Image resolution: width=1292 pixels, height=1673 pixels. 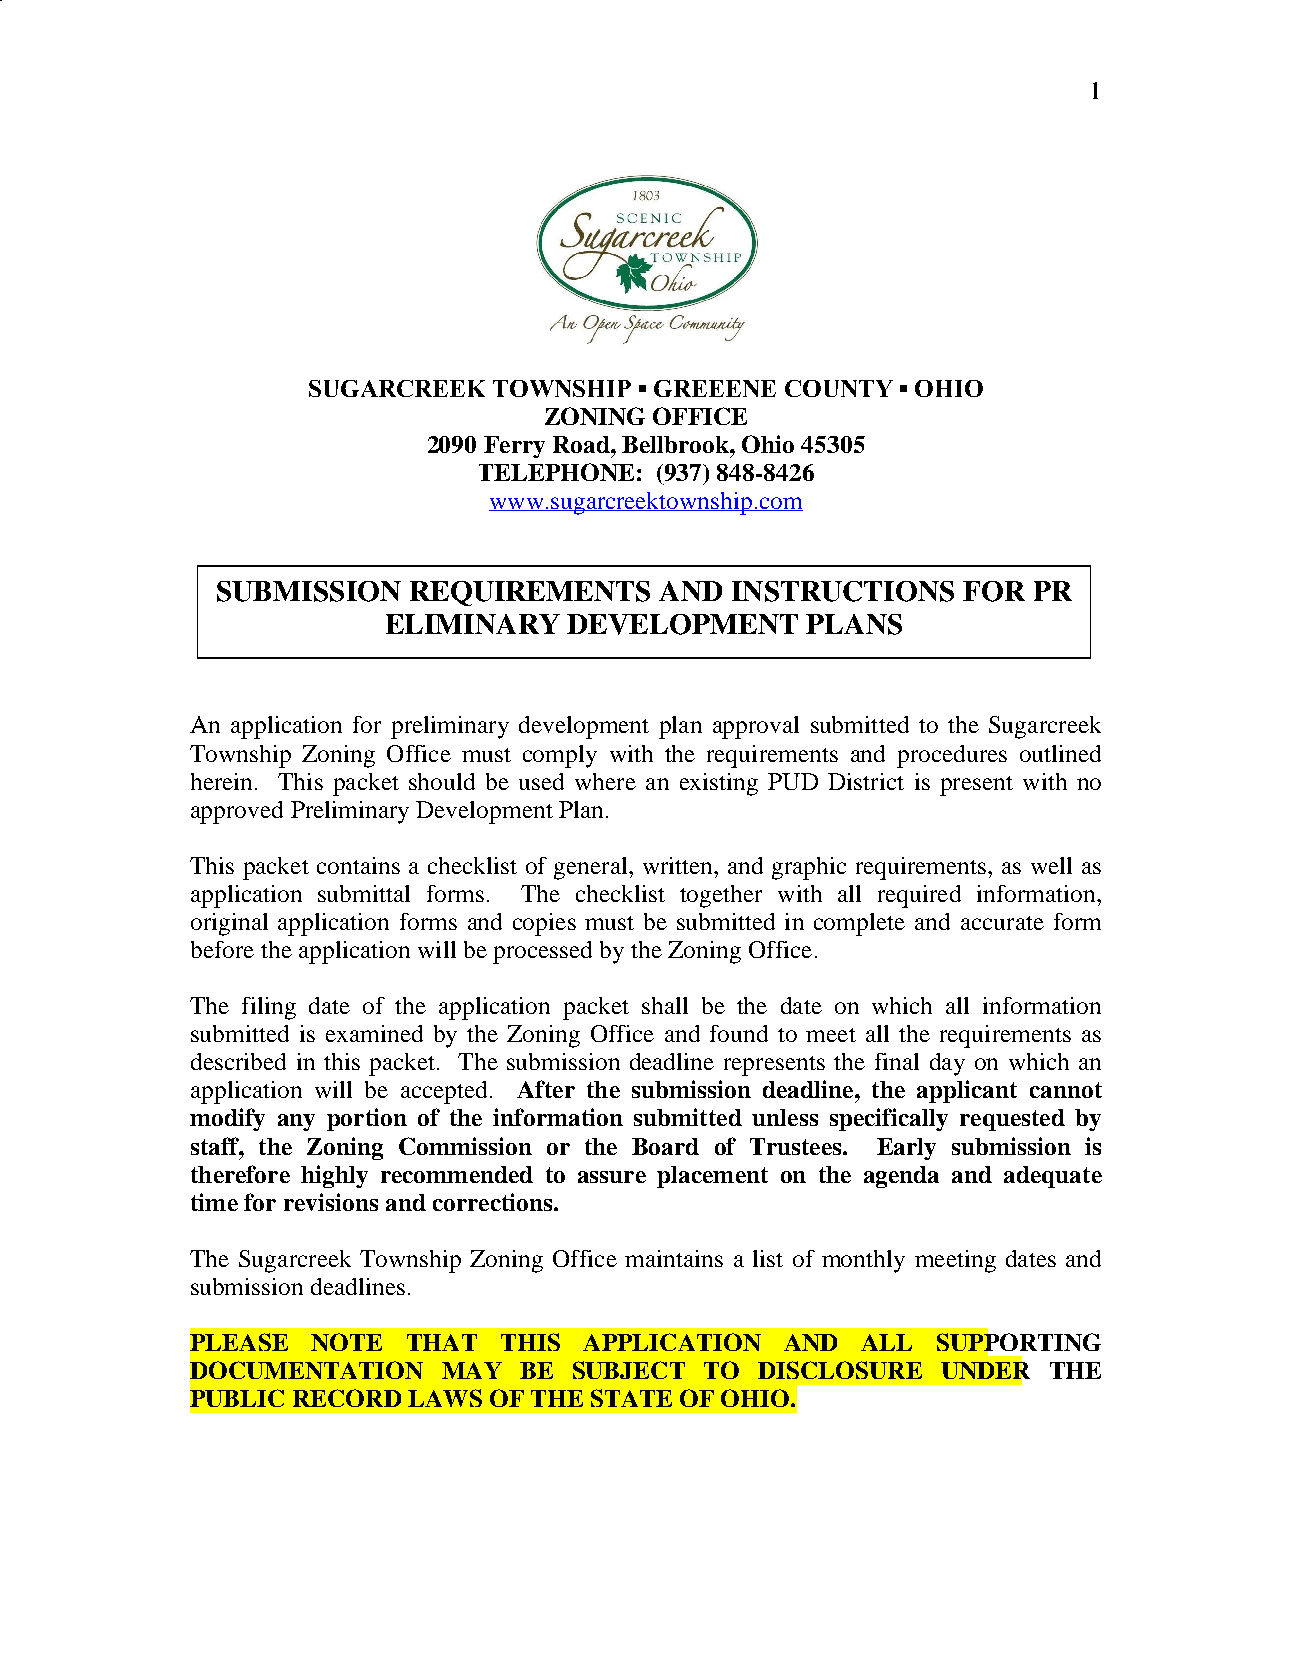 I want to click on examined, so click(x=374, y=1033).
